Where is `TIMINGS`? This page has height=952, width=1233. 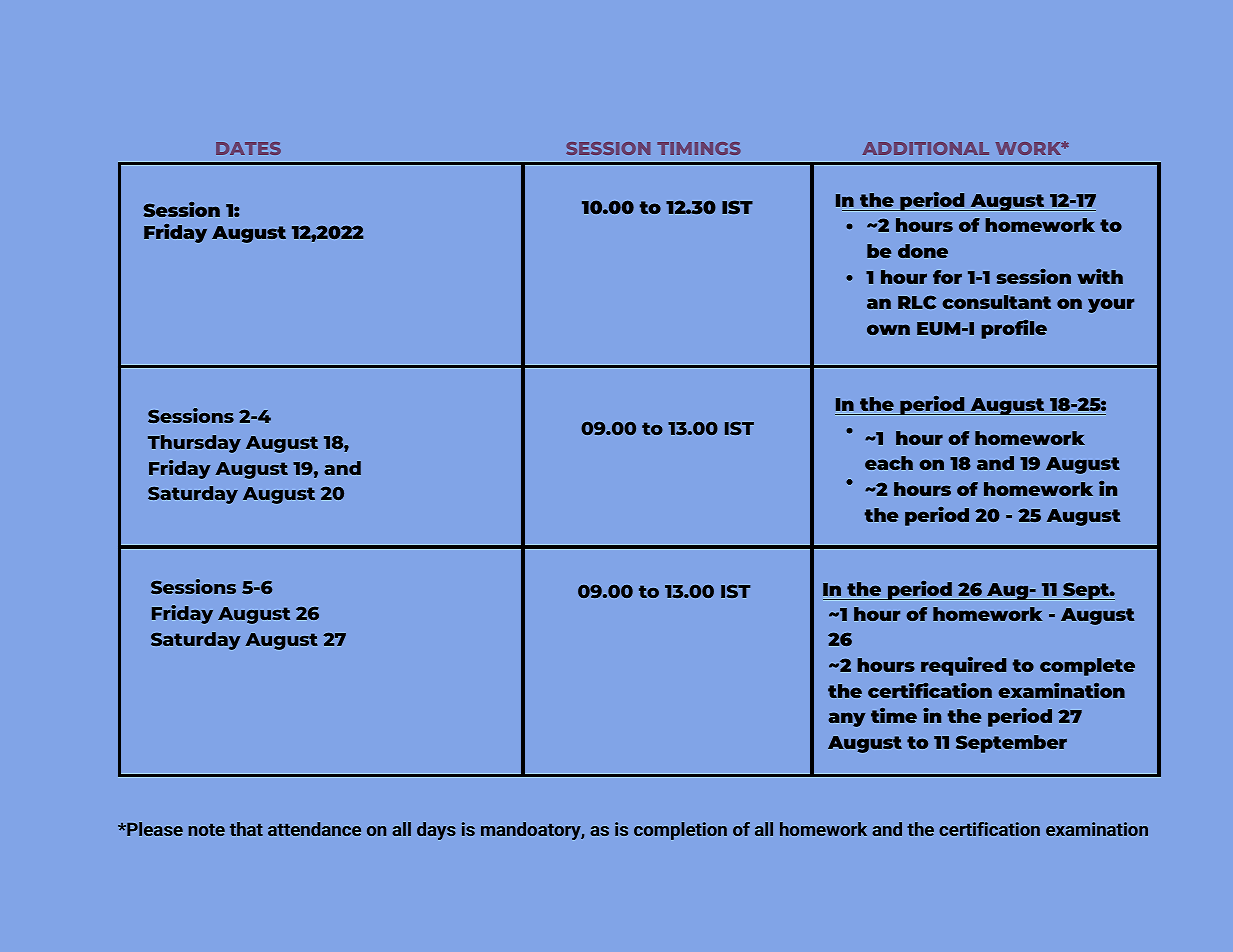
TIMINGS is located at coordinates (699, 148).
